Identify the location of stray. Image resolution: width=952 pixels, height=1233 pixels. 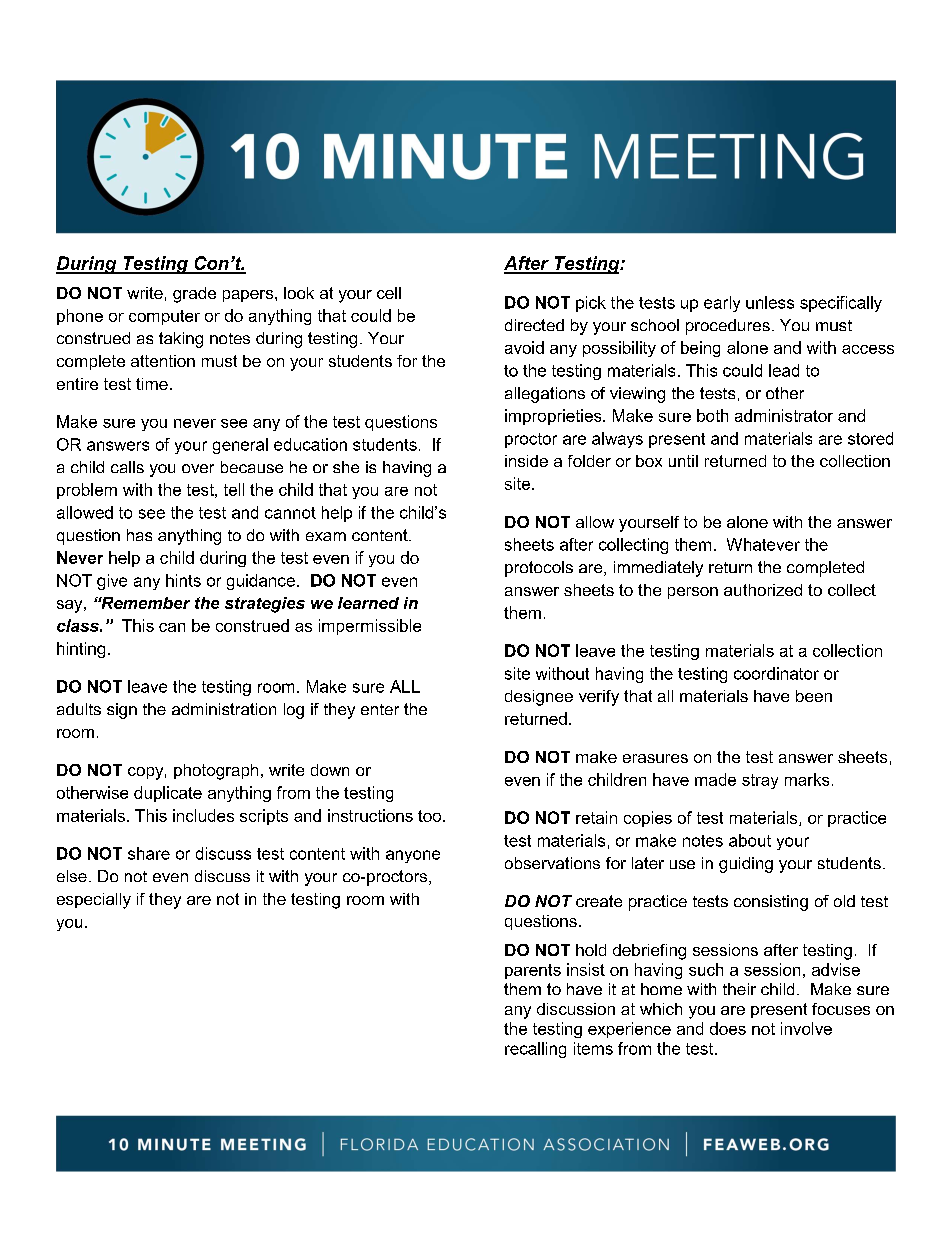
(760, 781).
